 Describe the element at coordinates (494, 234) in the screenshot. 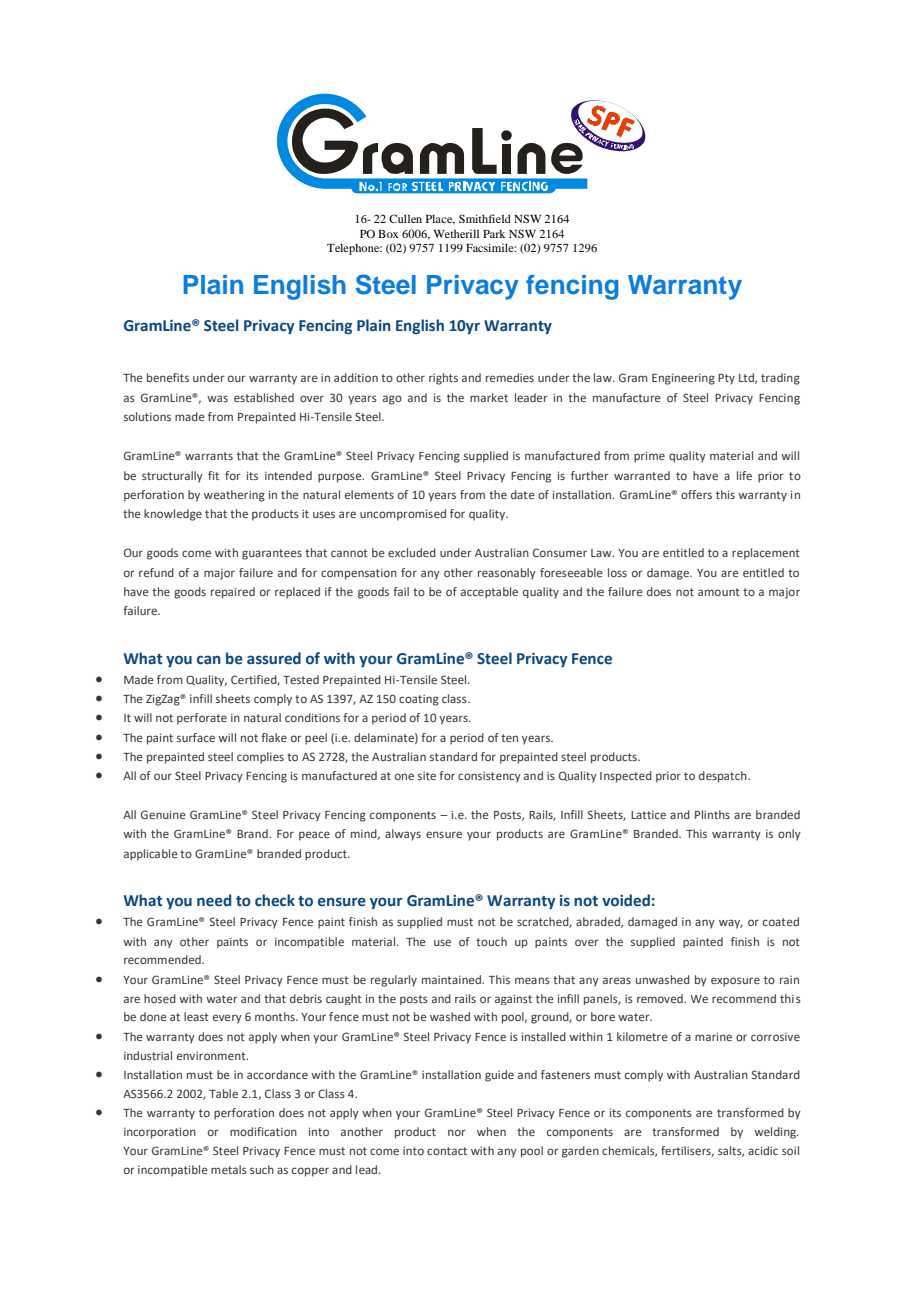

I see `Park` at that location.
